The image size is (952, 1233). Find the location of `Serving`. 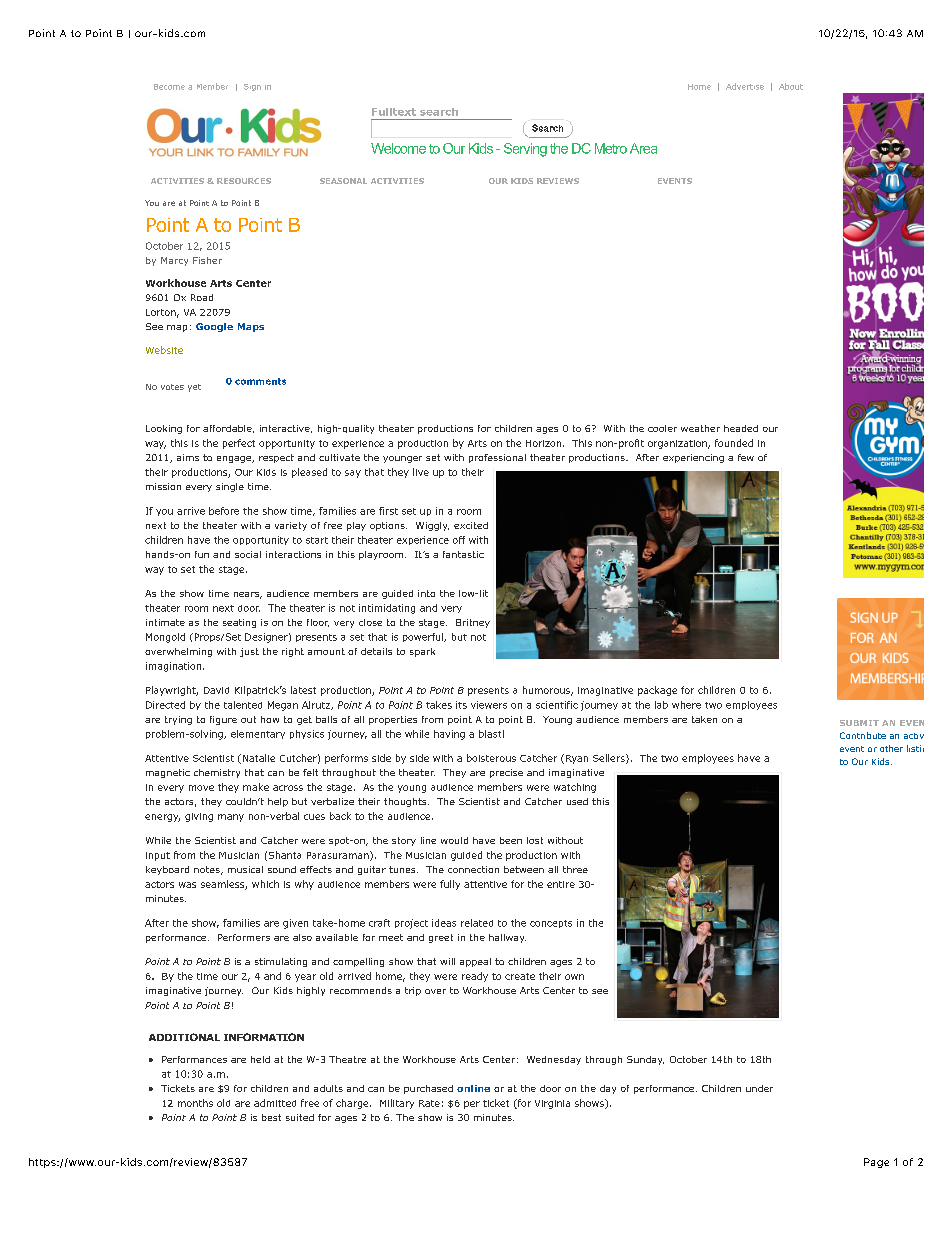

Serving is located at coordinates (525, 150).
